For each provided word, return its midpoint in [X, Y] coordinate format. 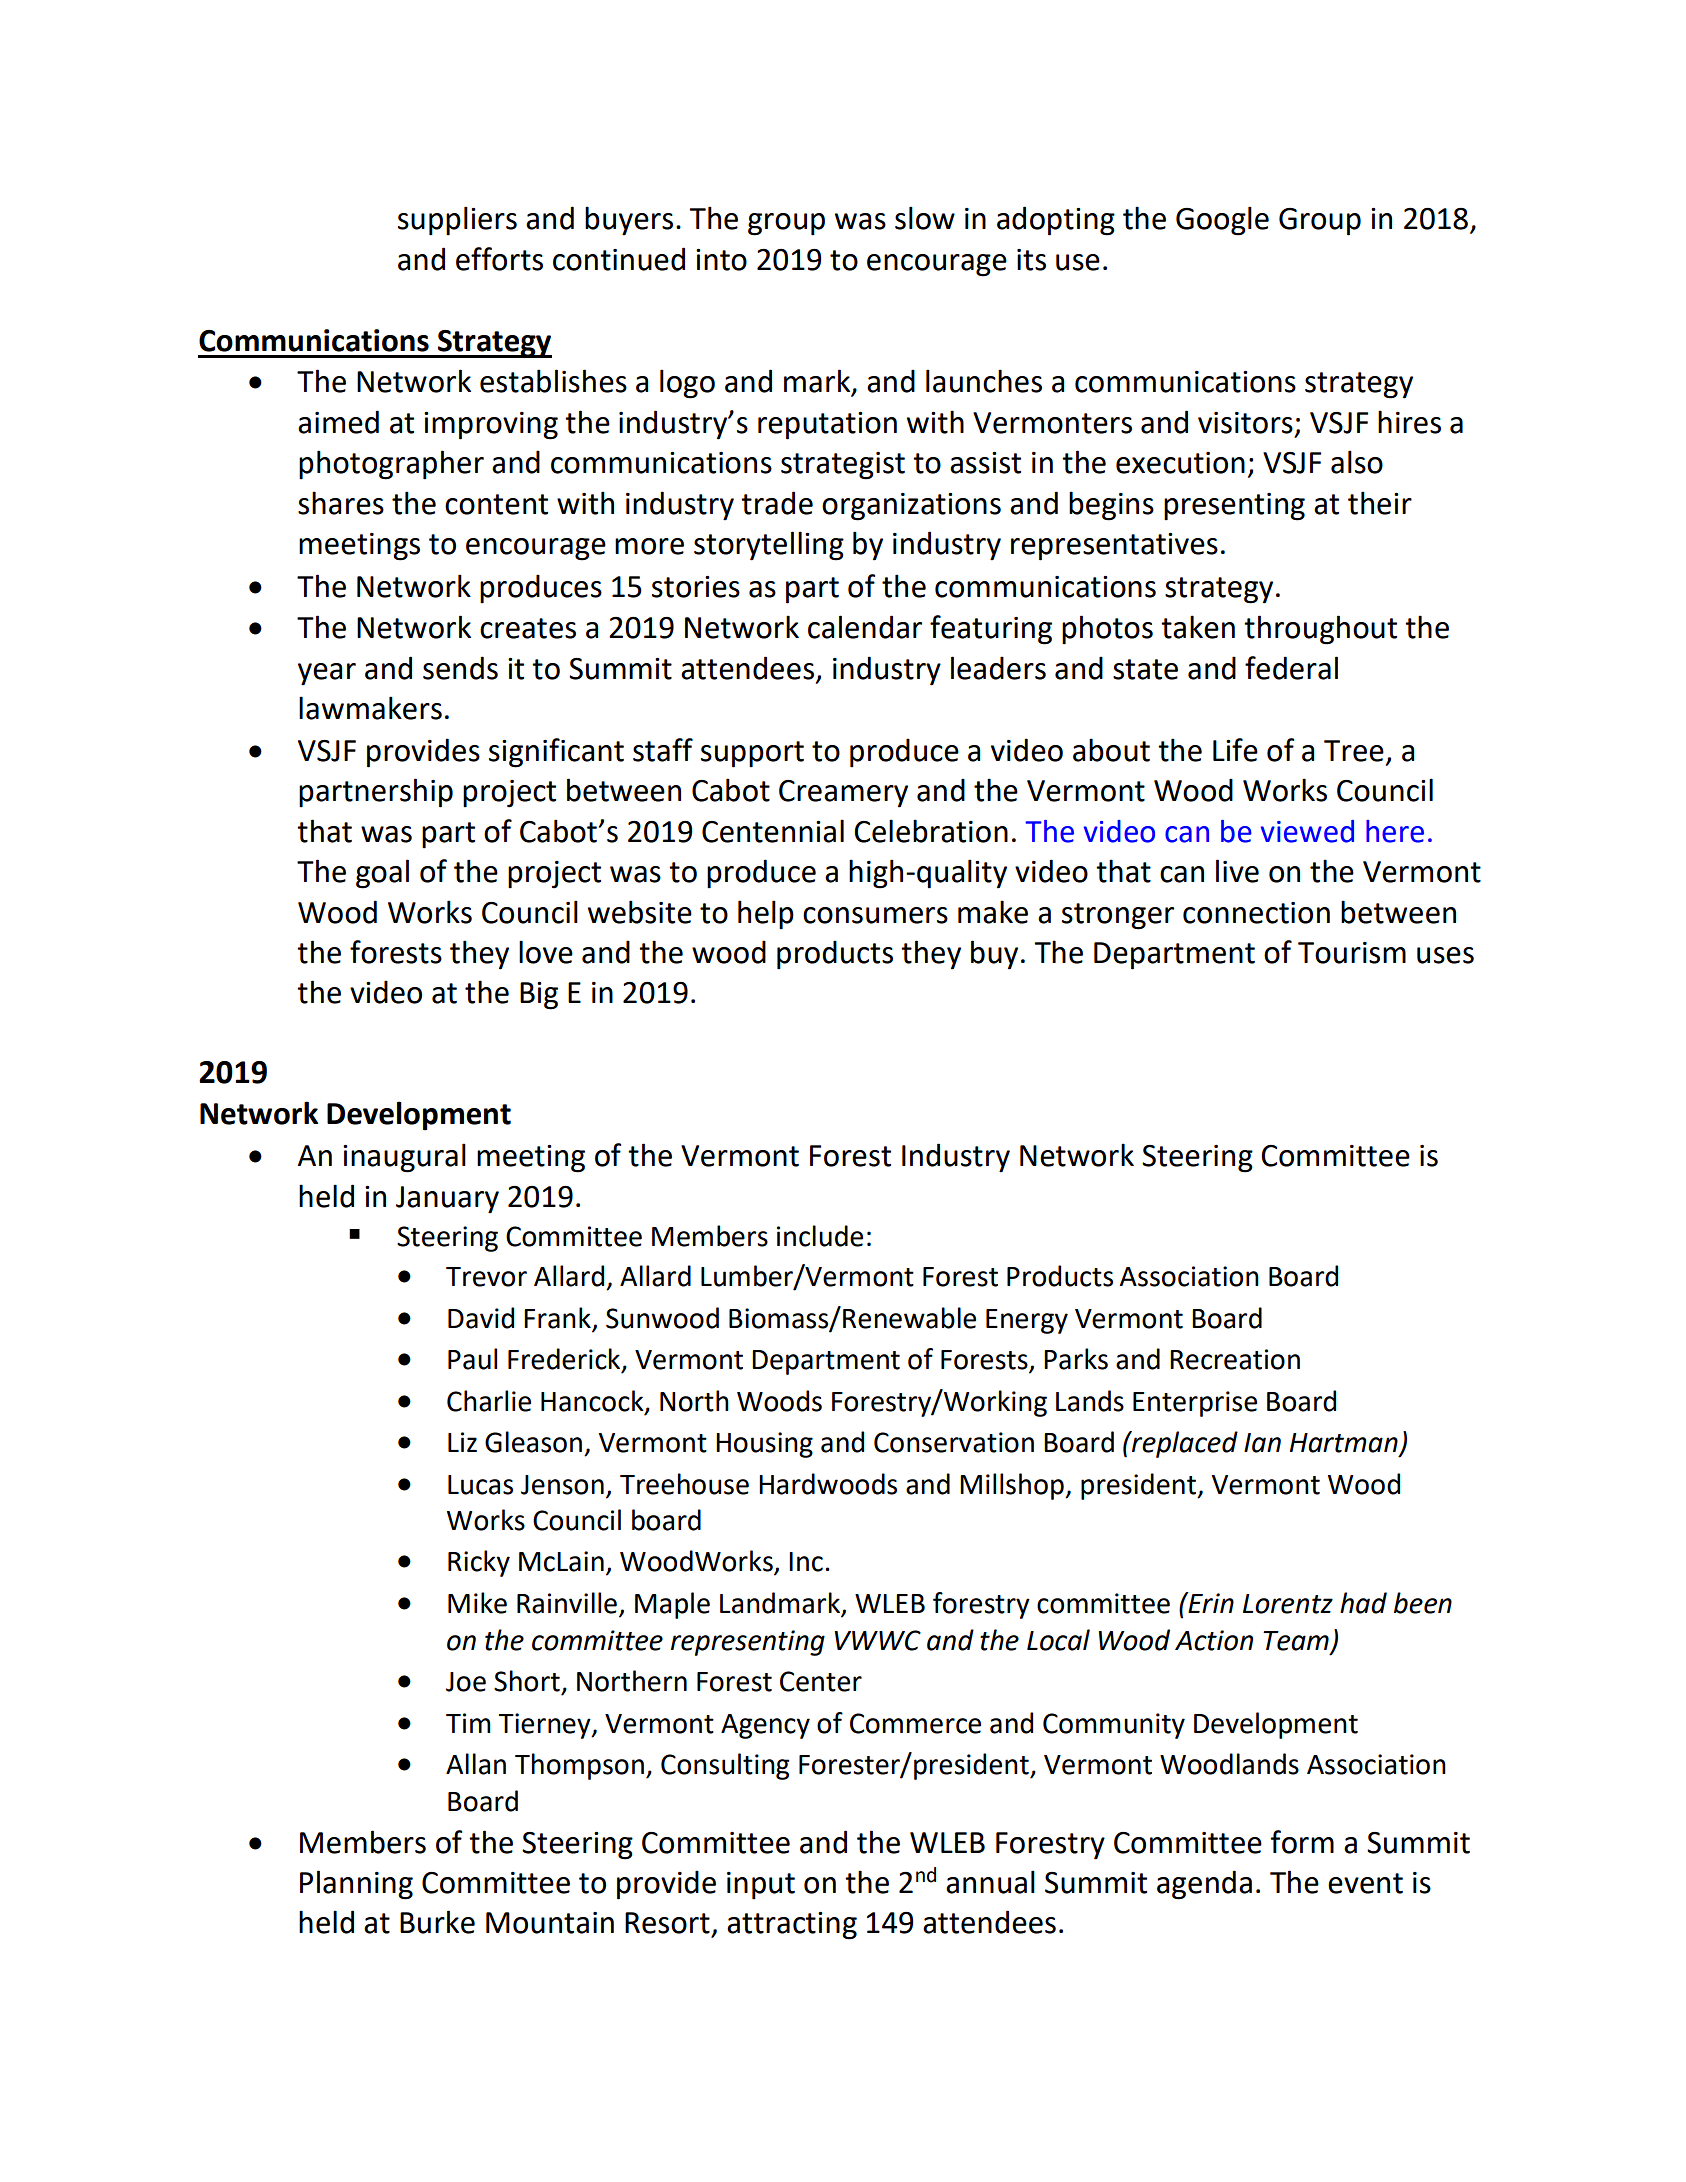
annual [990, 1882]
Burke [437, 1922]
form [1302, 1842]
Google [1222, 221]
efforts [499, 259]
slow [925, 218]
